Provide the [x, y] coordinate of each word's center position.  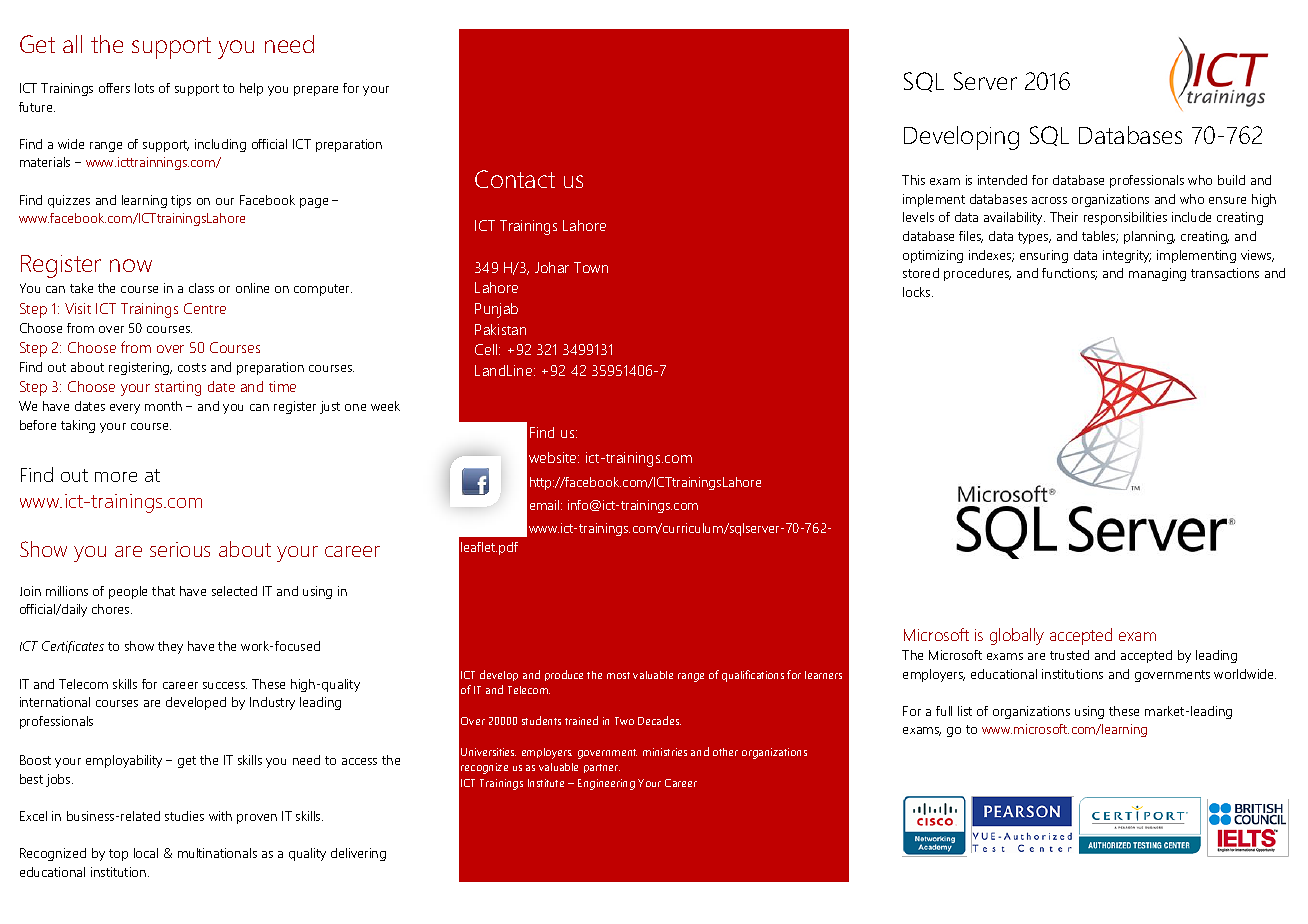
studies [184, 816]
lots [144, 88]
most [618, 675]
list [965, 711]
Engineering [606, 784]
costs [192, 367]
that [163, 591]
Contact [515, 179]
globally [1017, 636]
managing [1157, 274]
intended [1002, 180]
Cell [487, 349]
